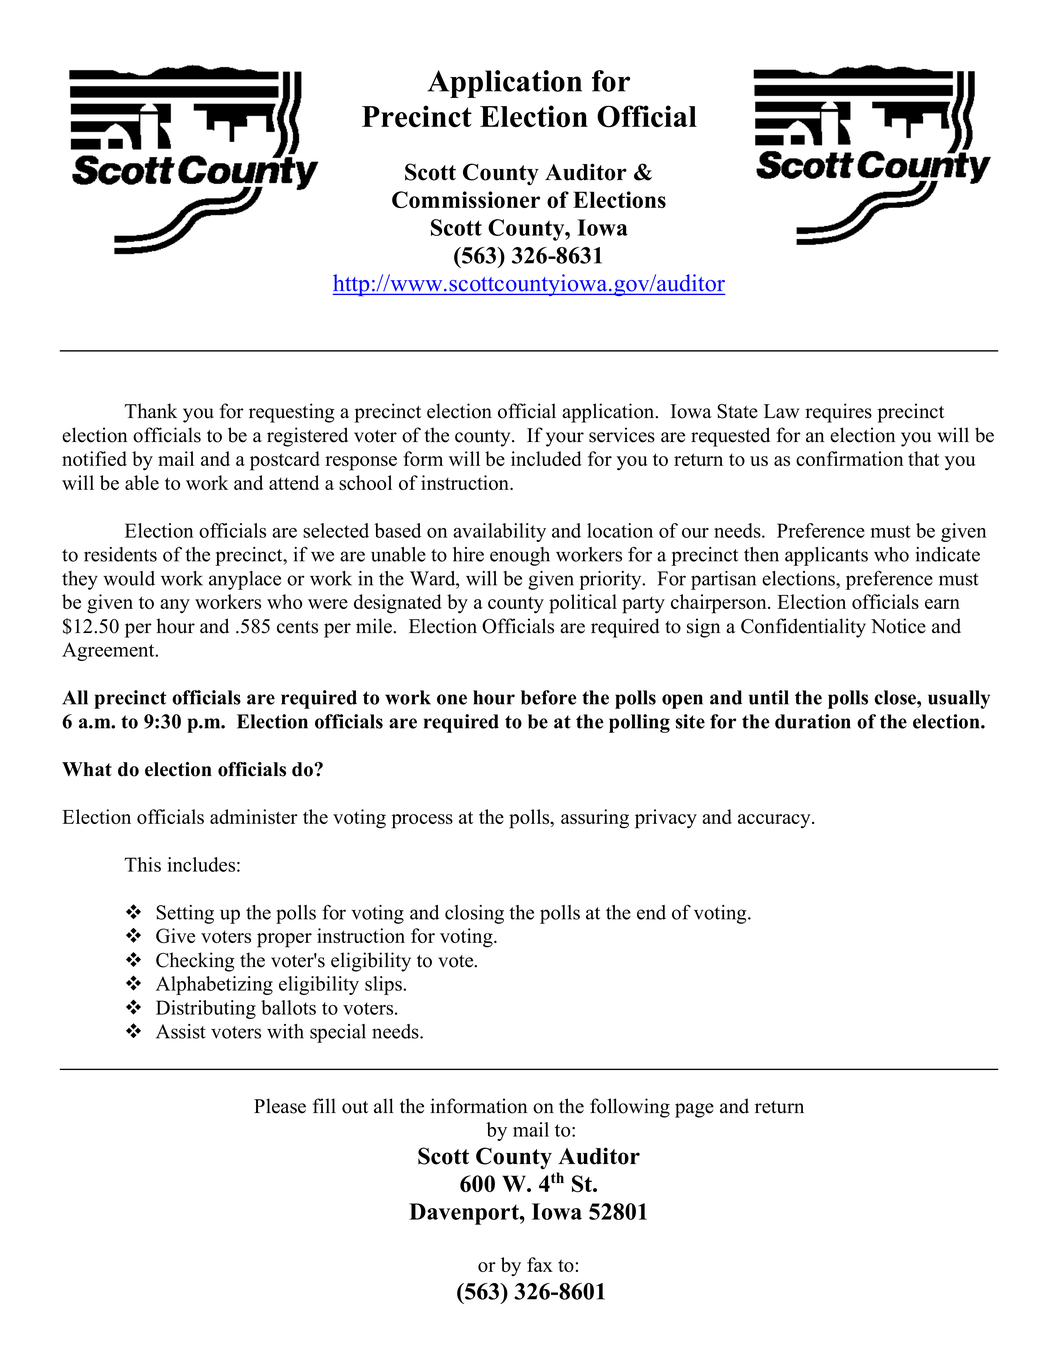 The height and width of the screenshot is (1369, 1058). I want to click on enough, so click(520, 556).
